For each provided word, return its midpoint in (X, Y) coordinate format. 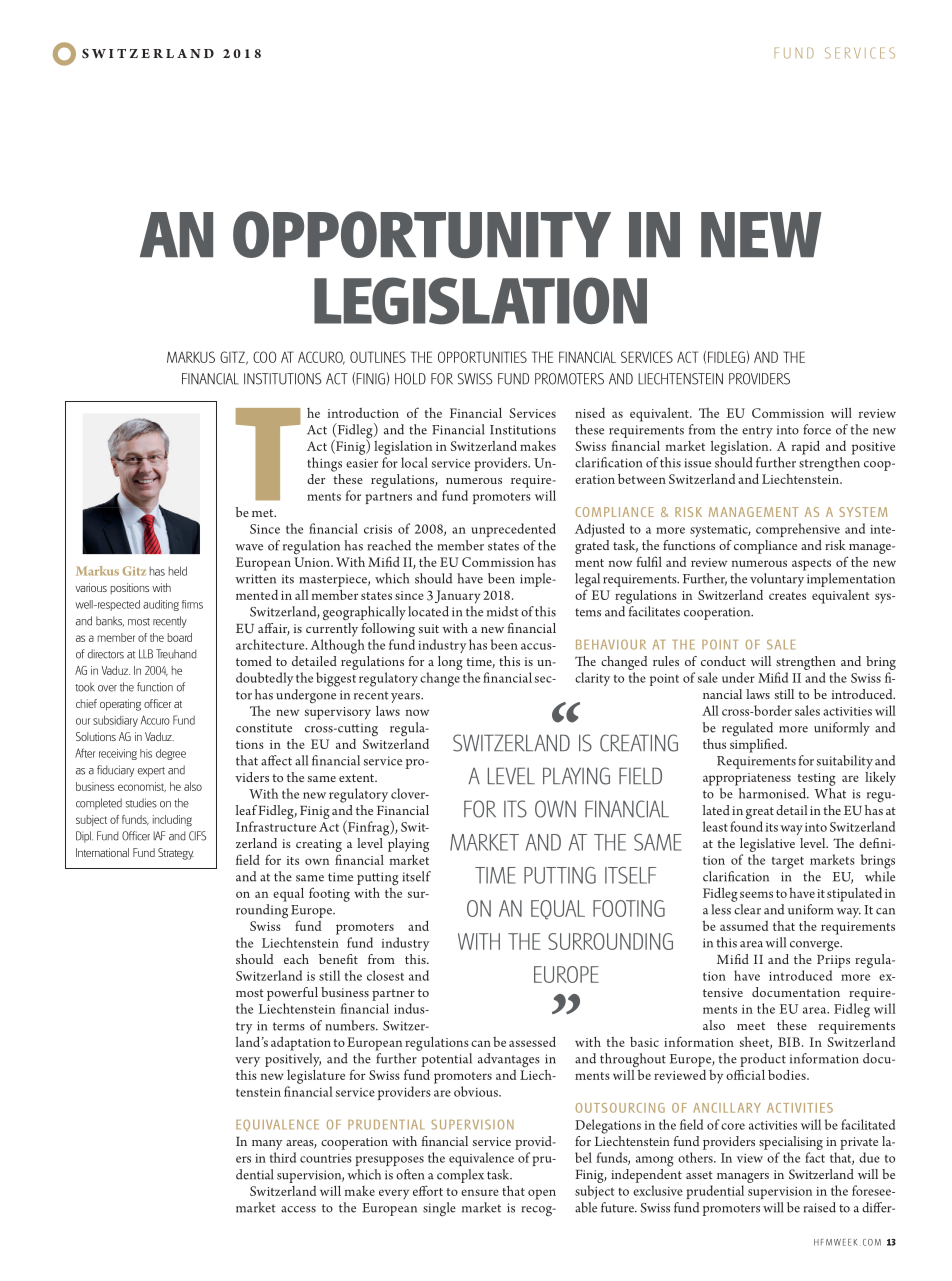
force (817, 429)
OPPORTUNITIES (482, 357)
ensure (480, 1192)
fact (815, 1157)
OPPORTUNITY (422, 234)
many (267, 1145)
